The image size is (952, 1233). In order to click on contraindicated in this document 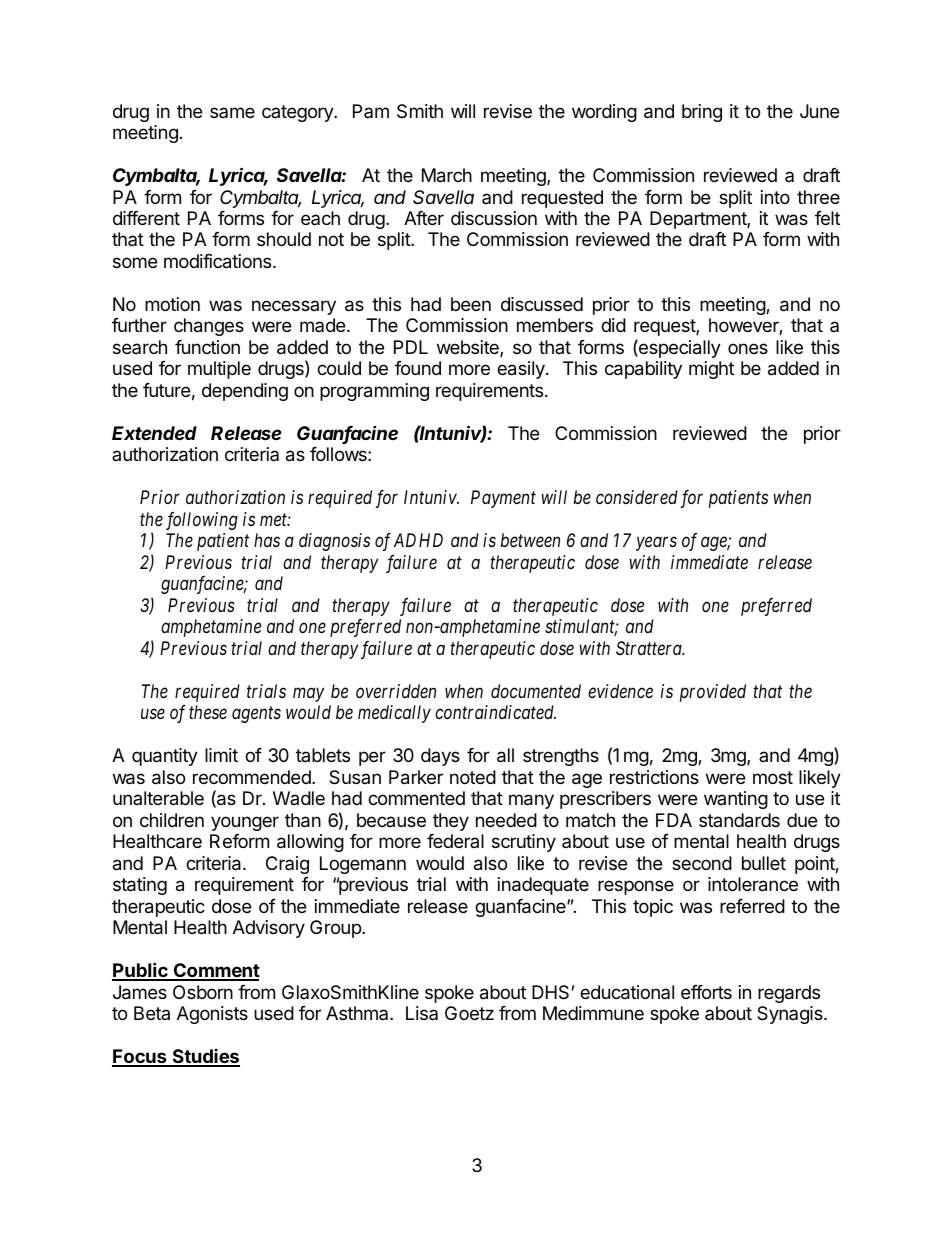, I will do `click(495, 712)`.
